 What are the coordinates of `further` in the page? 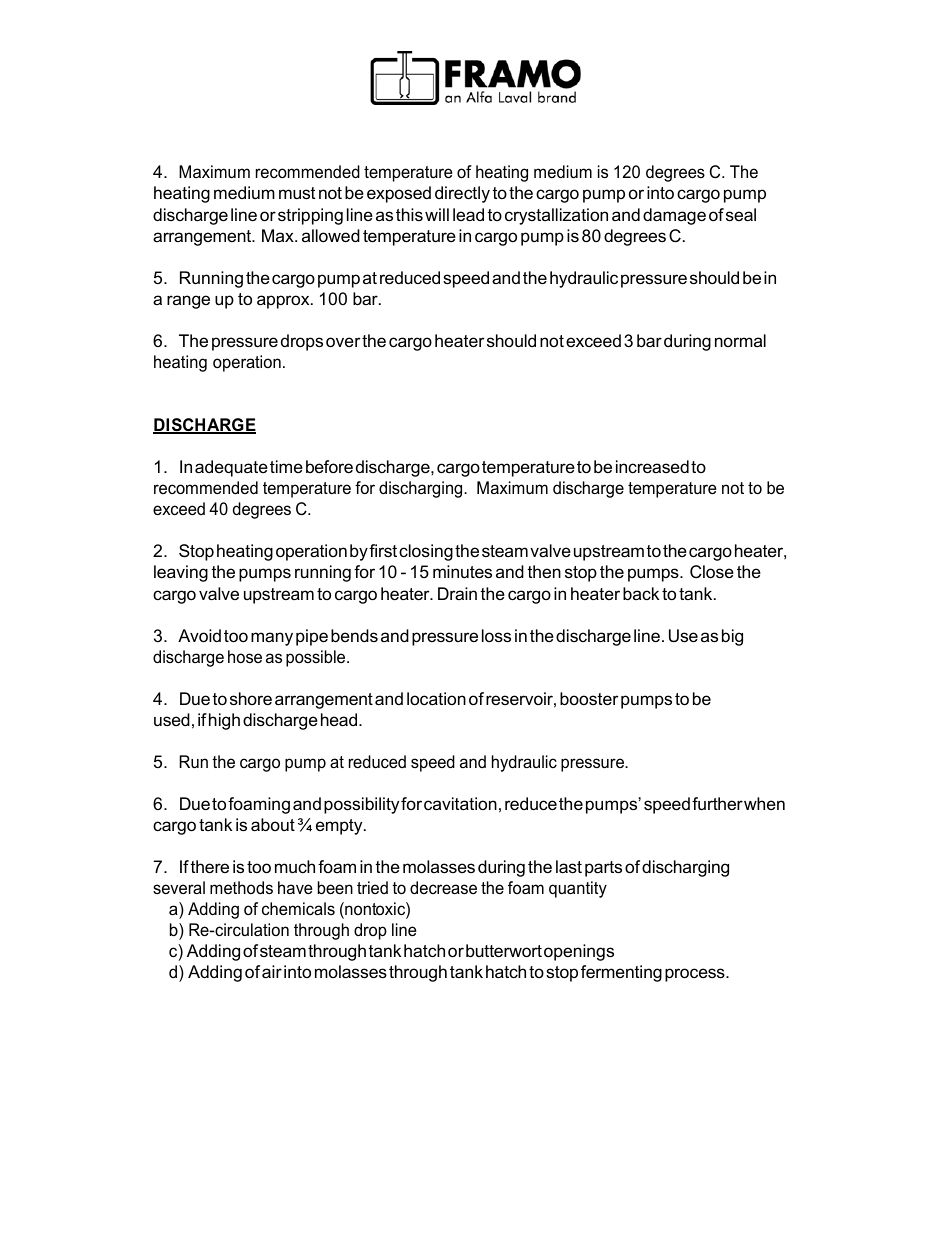 It's located at (717, 804).
